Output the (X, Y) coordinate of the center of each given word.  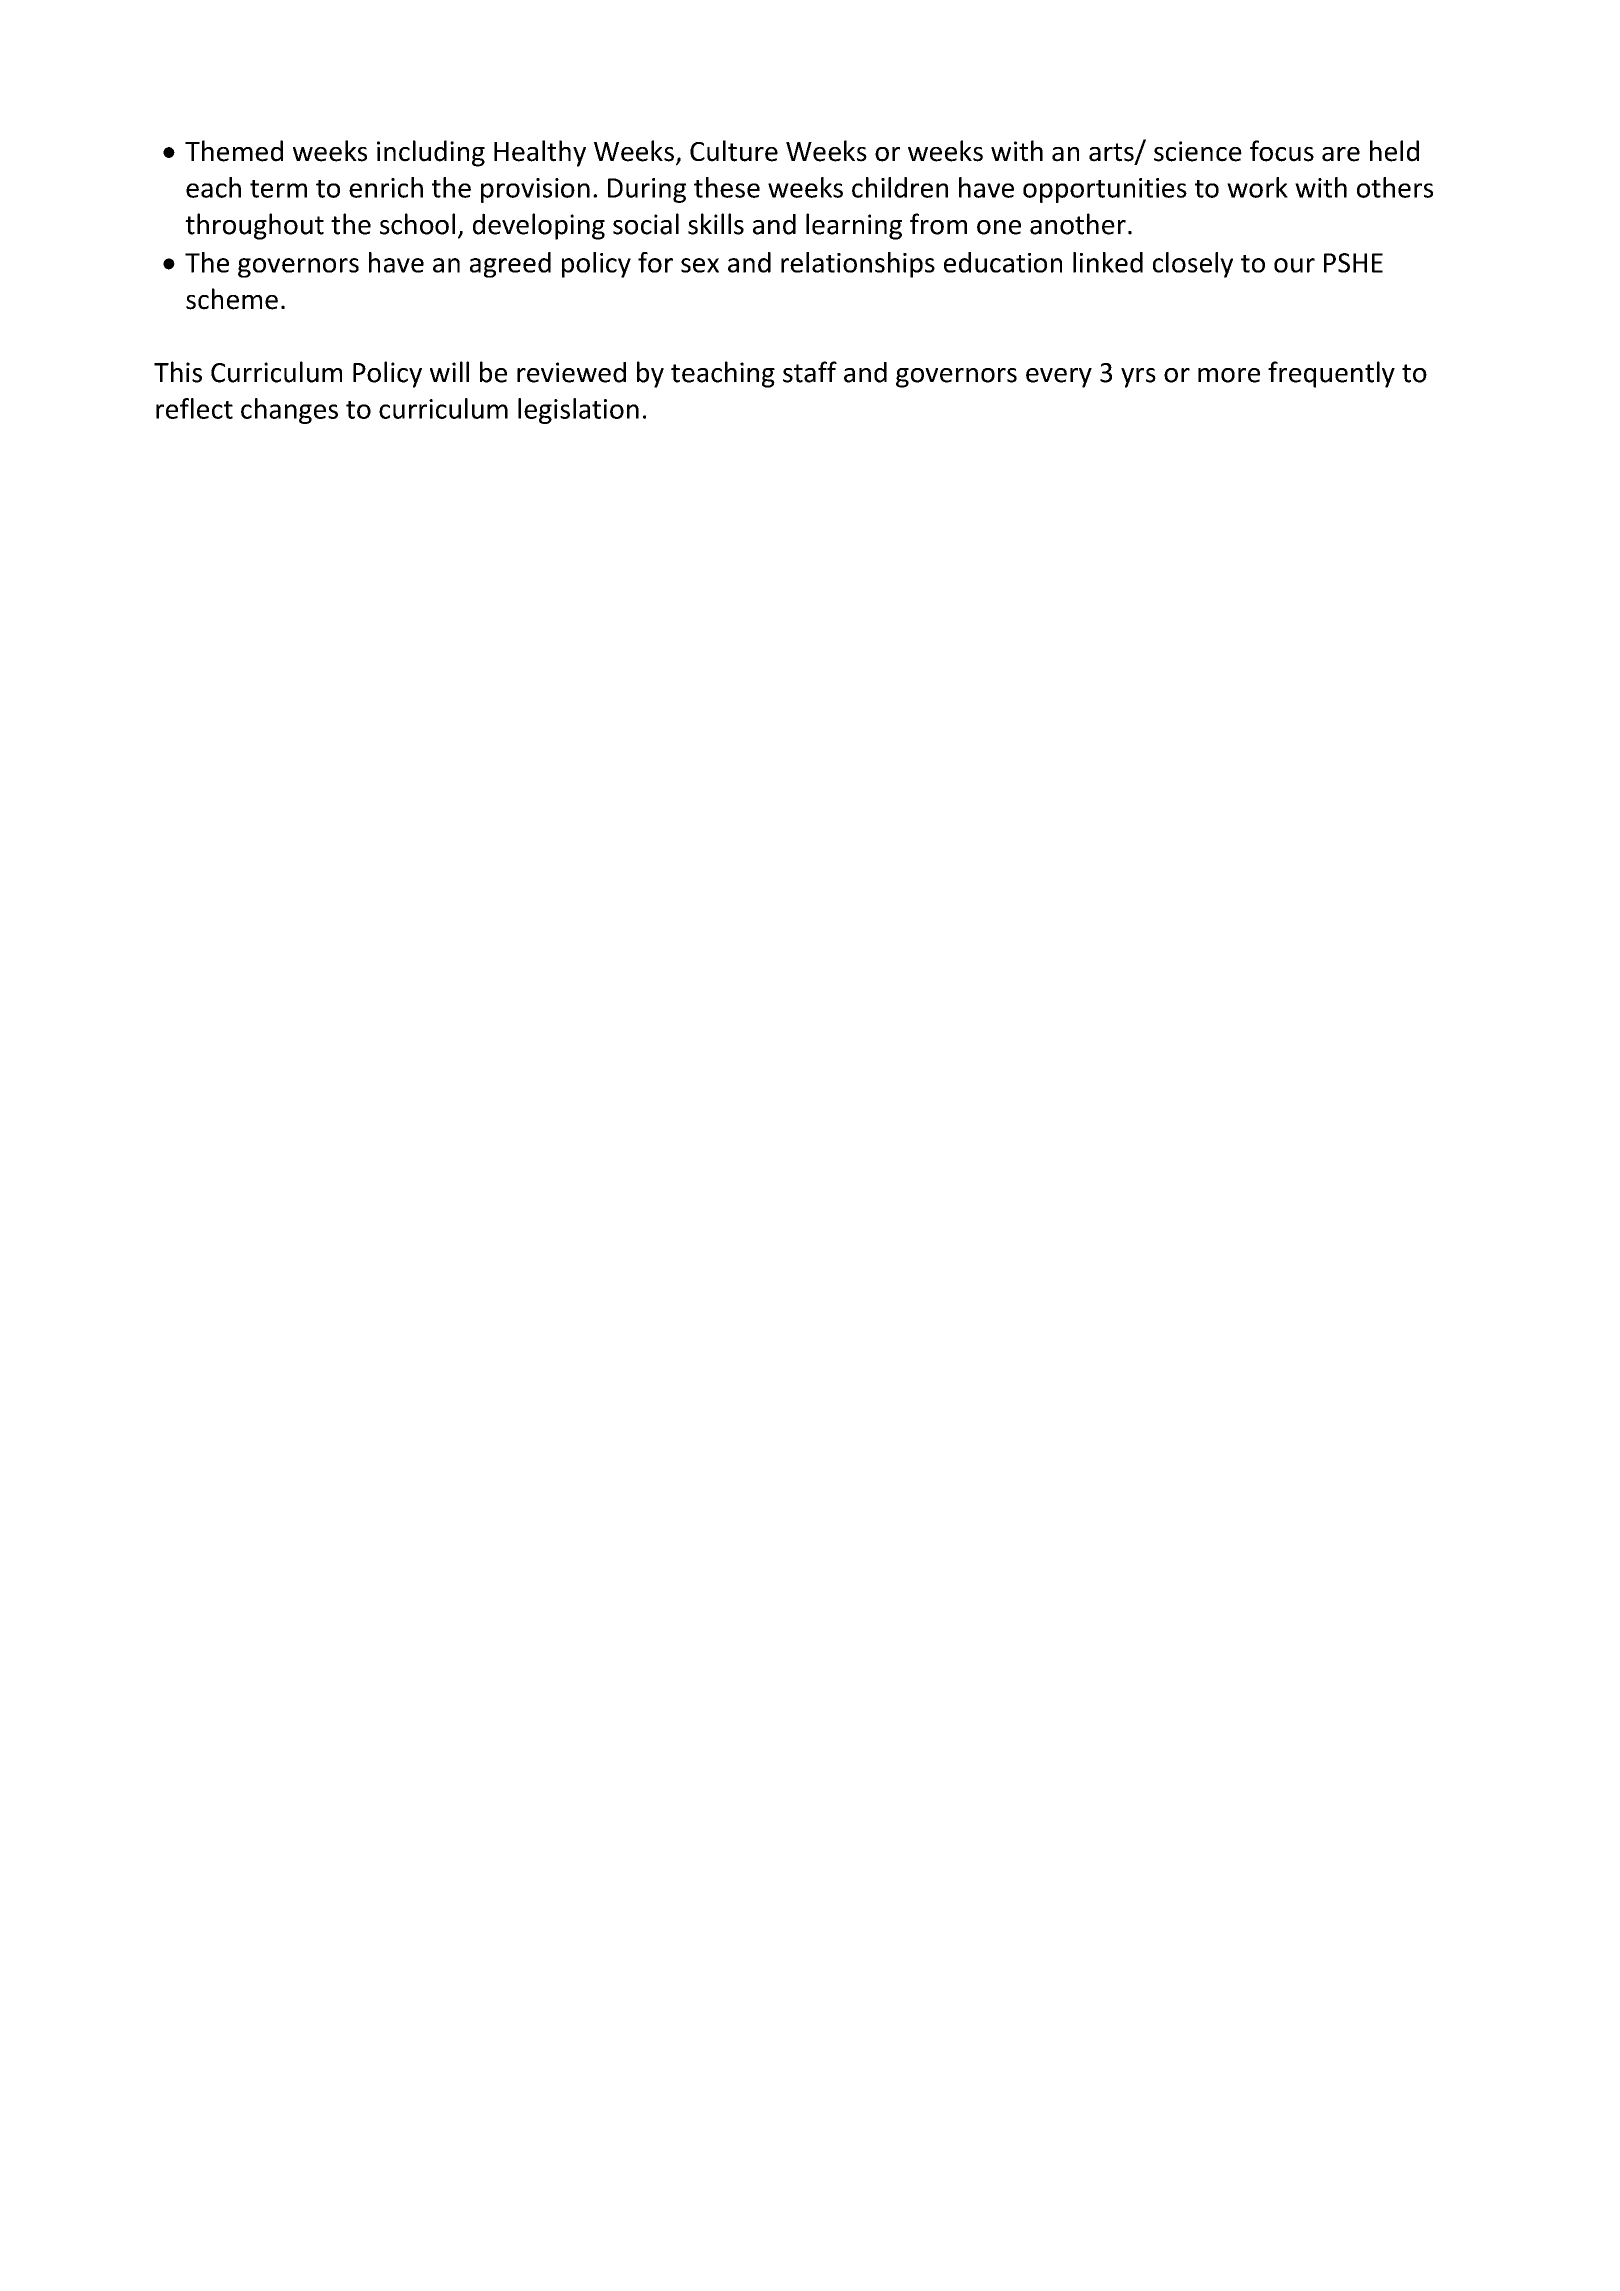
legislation (578, 411)
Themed (234, 151)
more (1229, 375)
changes (289, 411)
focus (1282, 151)
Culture (734, 151)
